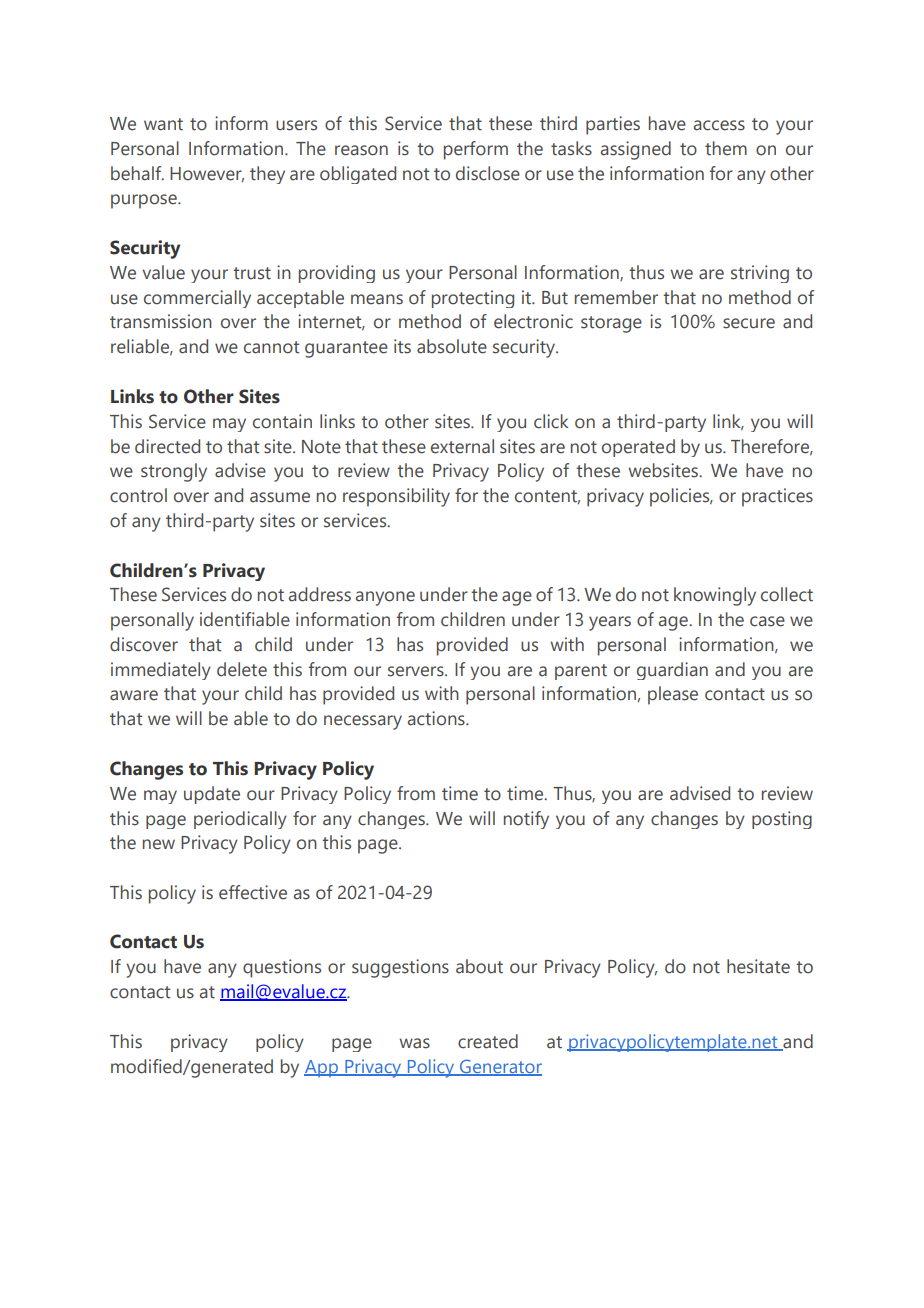 The width and height of the screenshot is (924, 1308). What do you see at coordinates (322, 1068) in the screenshot?
I see `App` at bounding box center [322, 1068].
